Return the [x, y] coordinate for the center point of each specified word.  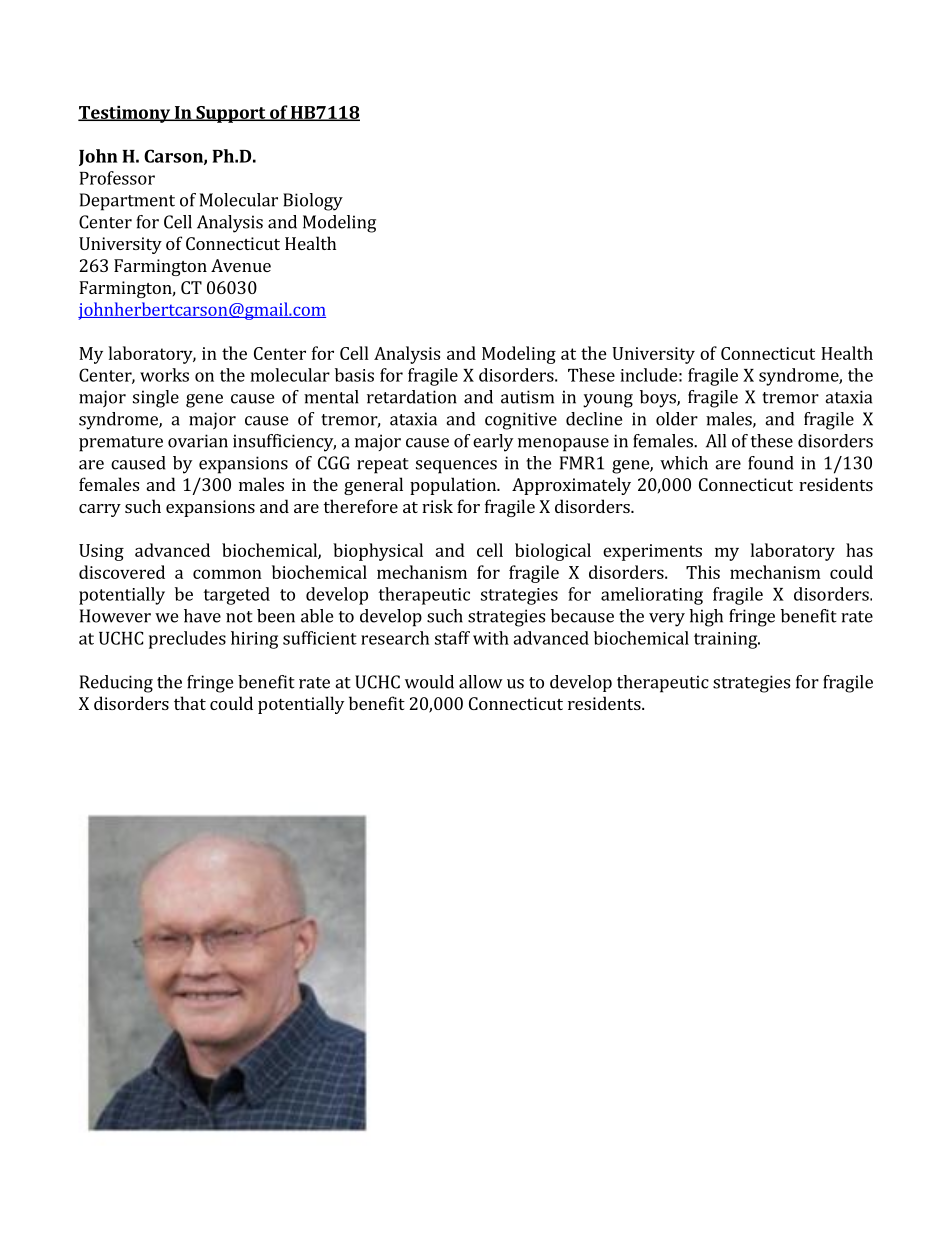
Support [231, 114]
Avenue [241, 265]
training [726, 640]
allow [481, 682]
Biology [313, 202]
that [190, 703]
